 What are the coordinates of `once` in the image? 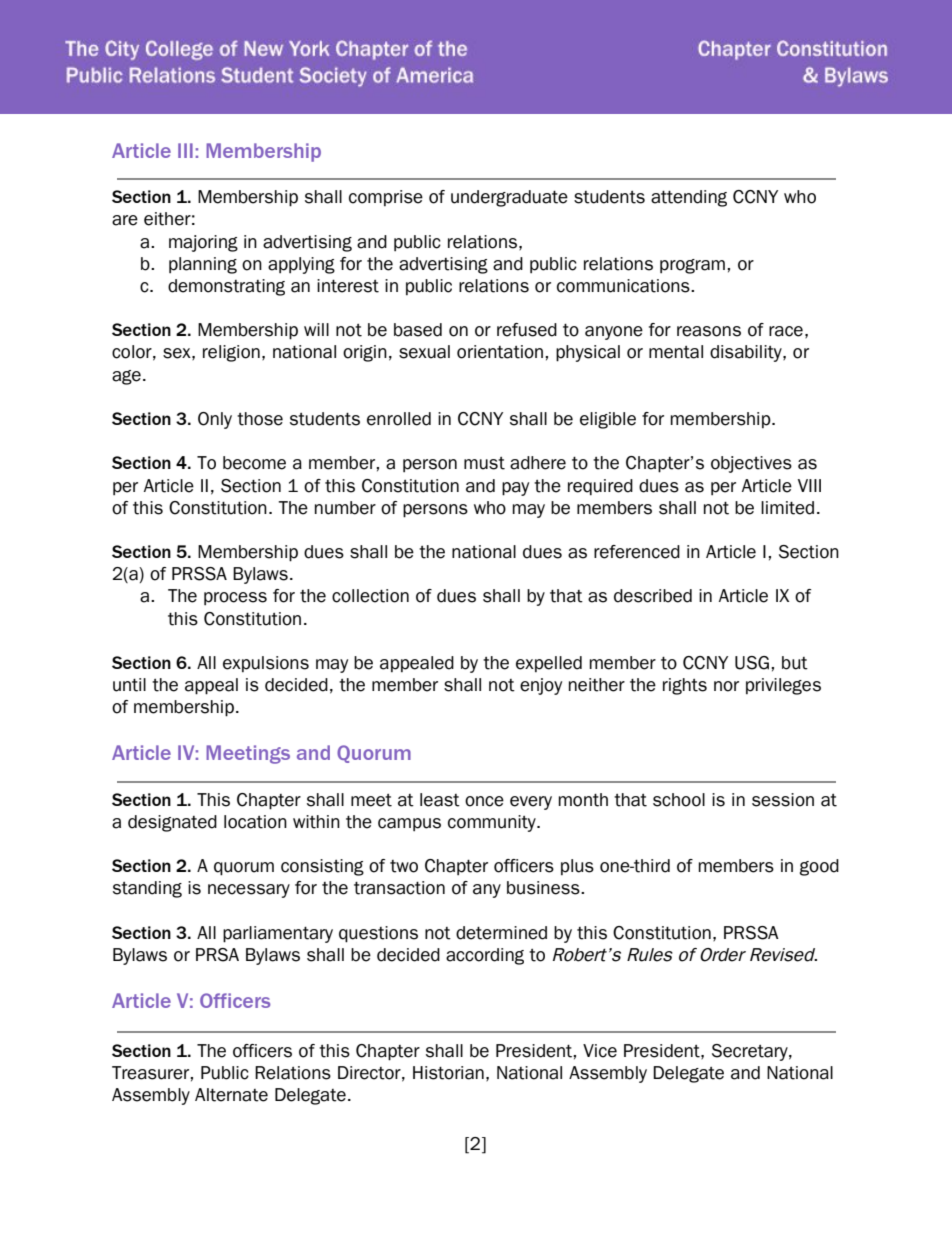 It's located at (484, 801).
